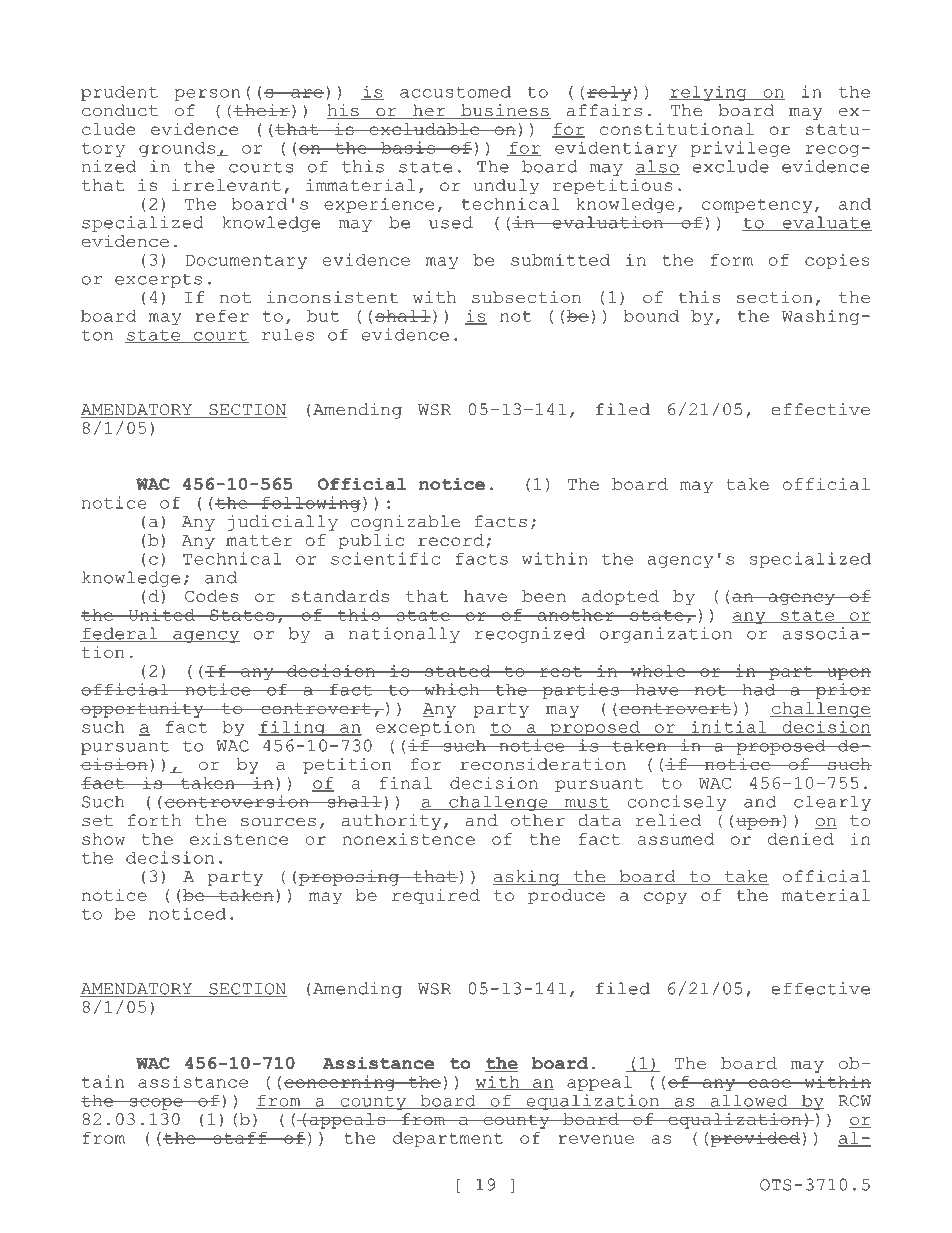 The height and width of the image is (1233, 952). What do you see at coordinates (527, 878) in the image?
I see `asking` at bounding box center [527, 878].
